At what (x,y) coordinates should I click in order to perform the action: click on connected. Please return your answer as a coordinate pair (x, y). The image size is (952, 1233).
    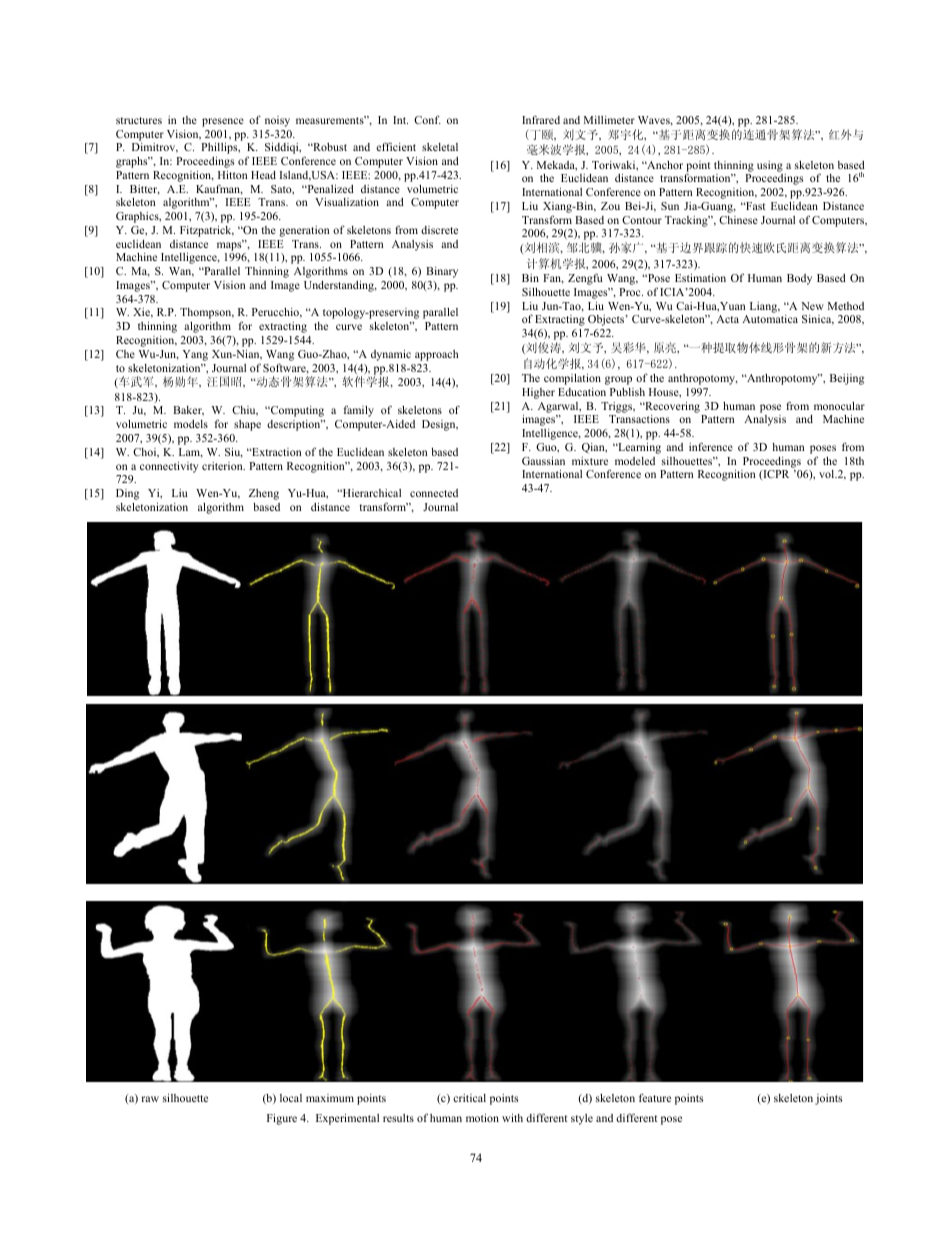
    Looking at the image, I should click on (434, 493).
